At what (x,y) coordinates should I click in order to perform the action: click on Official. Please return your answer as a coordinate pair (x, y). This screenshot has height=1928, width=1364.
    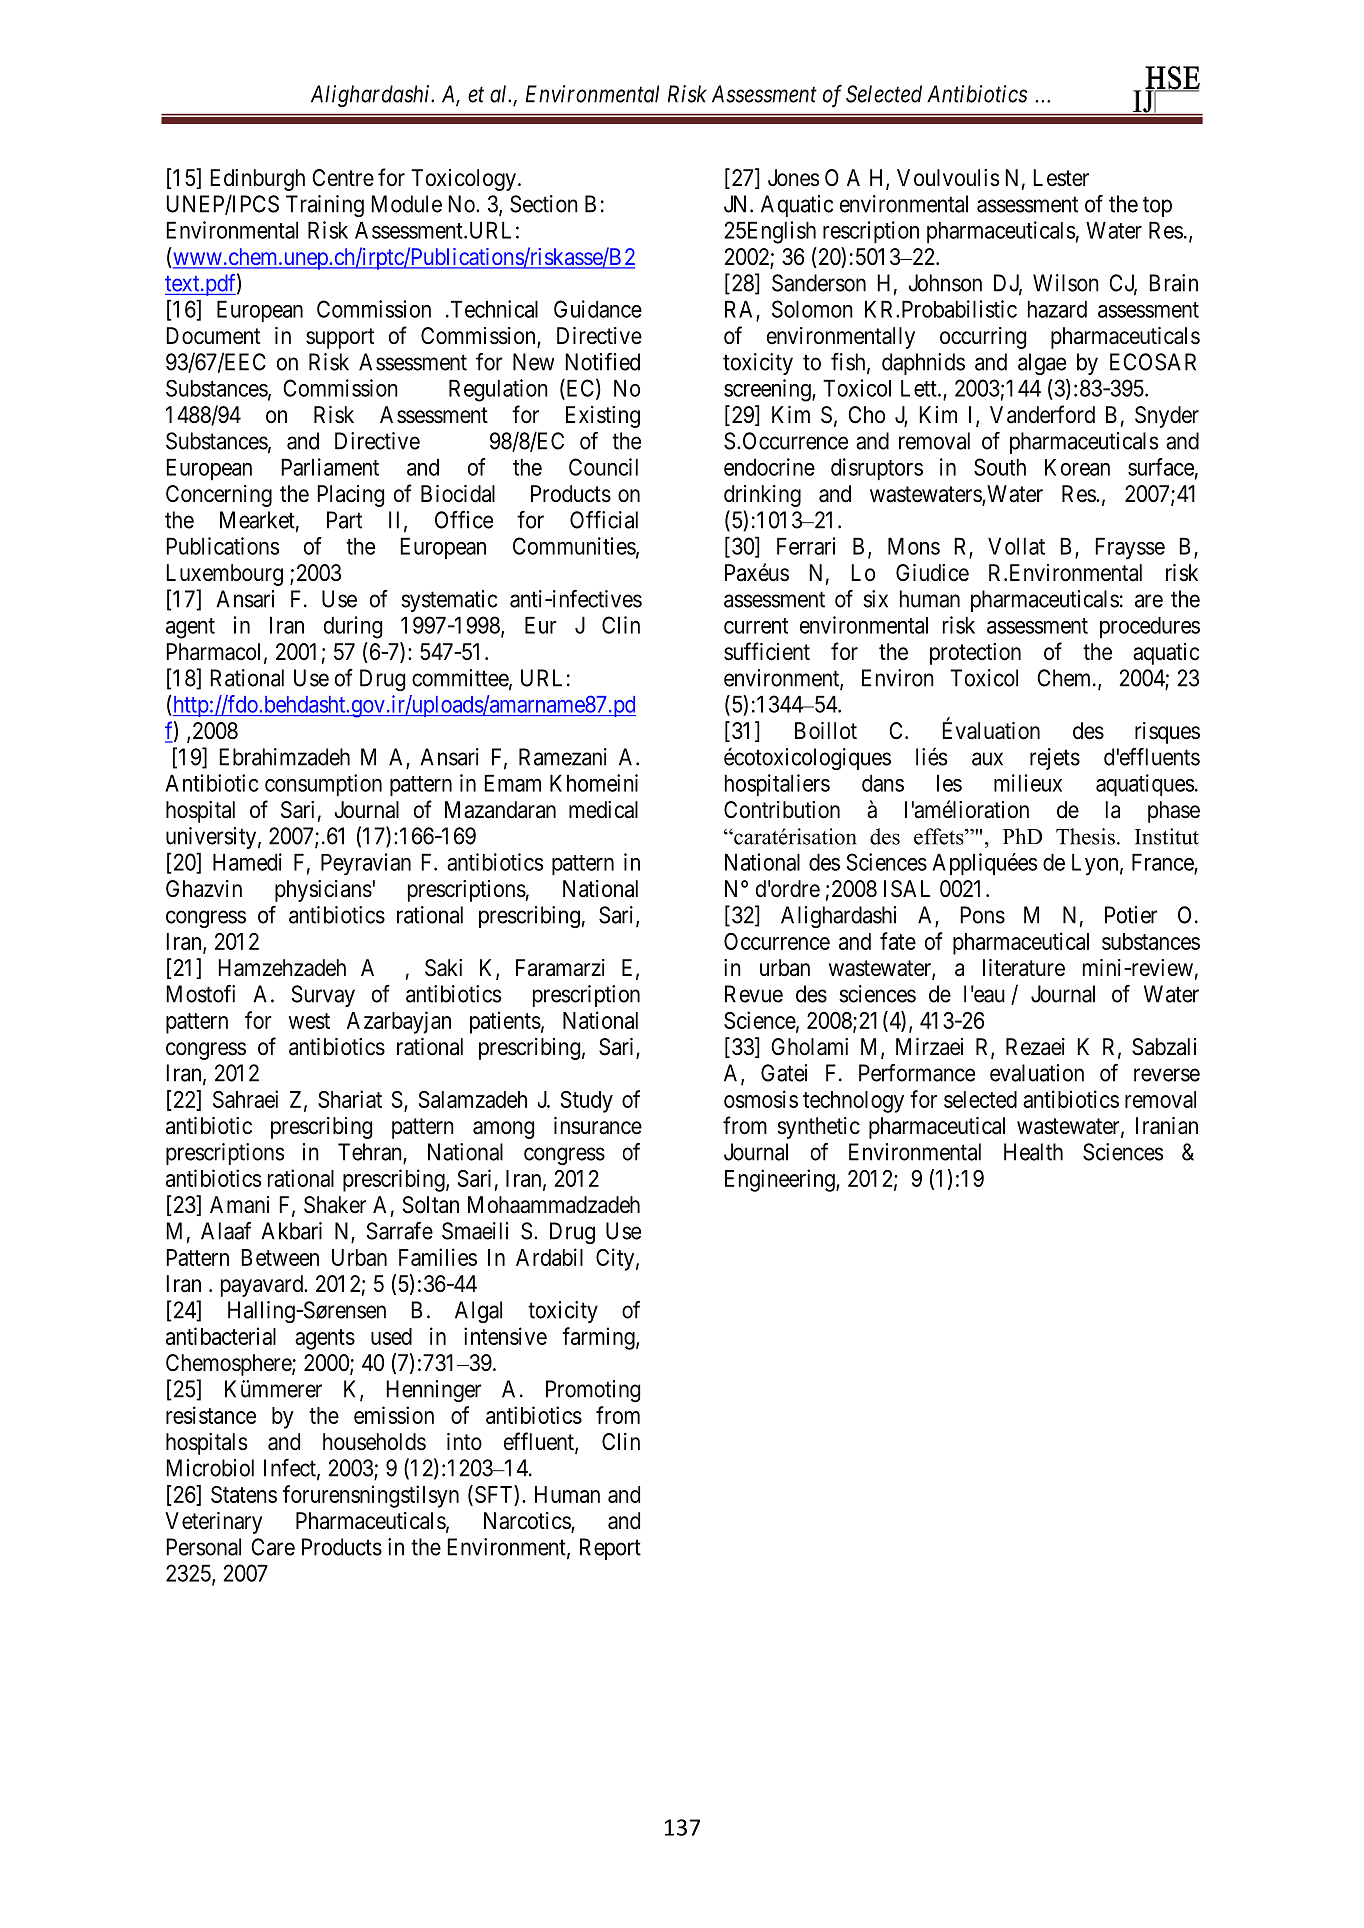
    Looking at the image, I should click on (604, 519).
